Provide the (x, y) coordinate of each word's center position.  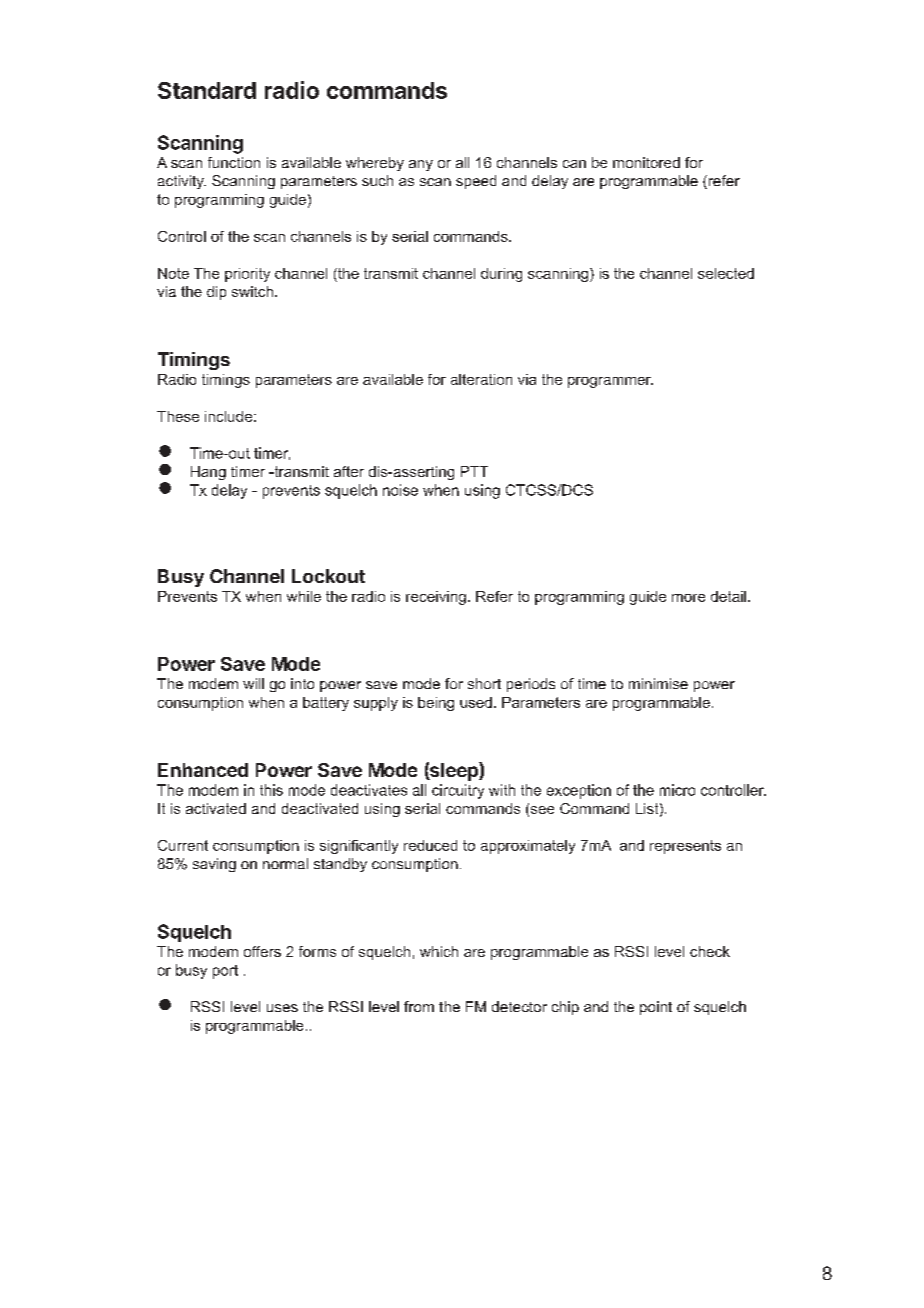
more (688, 598)
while (304, 596)
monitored (646, 162)
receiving (436, 598)
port (225, 972)
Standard (207, 90)
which (439, 951)
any (421, 165)
